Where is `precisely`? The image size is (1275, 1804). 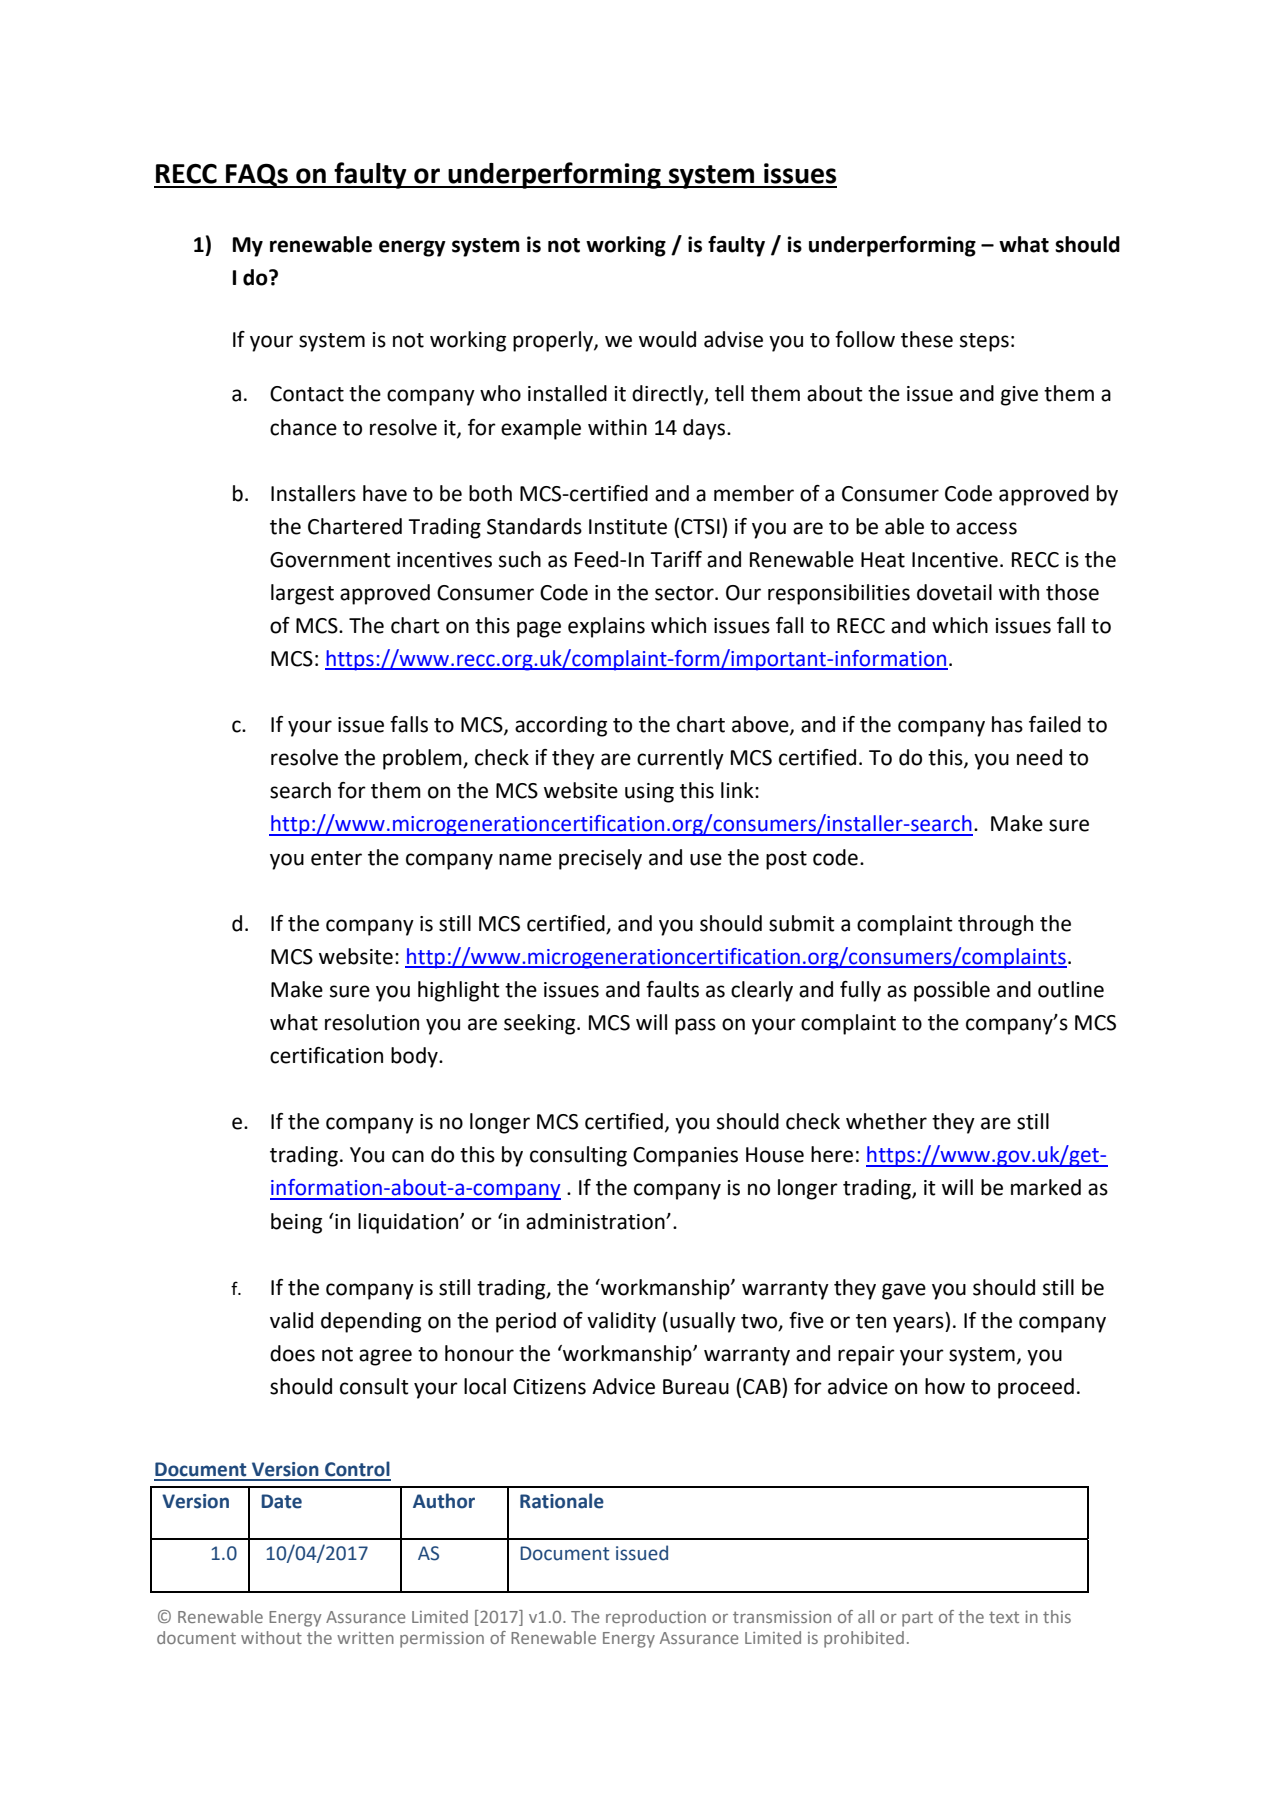 precisely is located at coordinates (600, 859).
